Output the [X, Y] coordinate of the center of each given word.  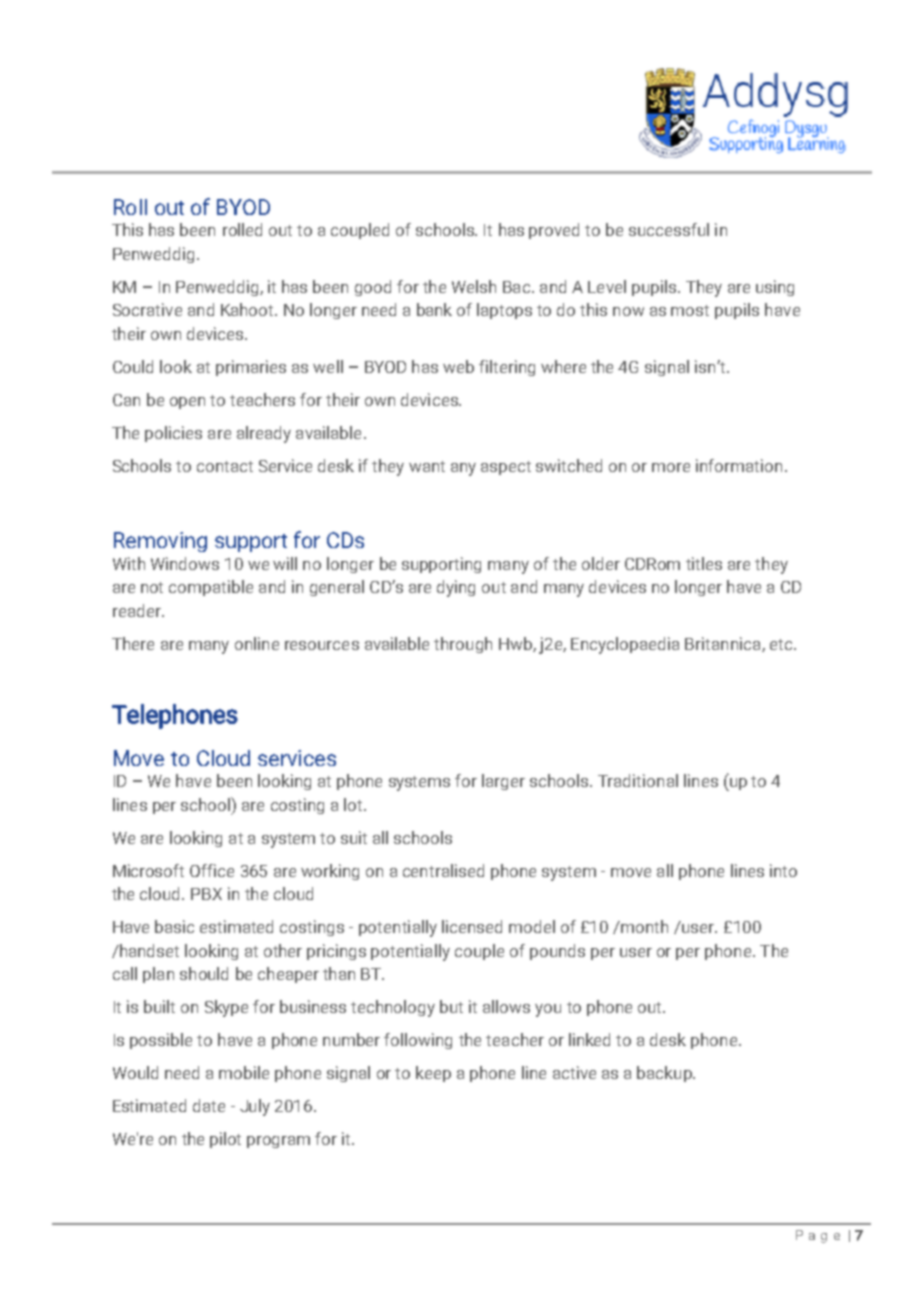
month [643, 926]
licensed [472, 926]
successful [669, 229]
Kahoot [248, 309]
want [427, 466]
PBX [206, 894]
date [209, 1105]
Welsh [474, 286]
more [671, 467]
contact [225, 466]
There [133, 643]
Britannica [724, 644]
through [463, 645]
